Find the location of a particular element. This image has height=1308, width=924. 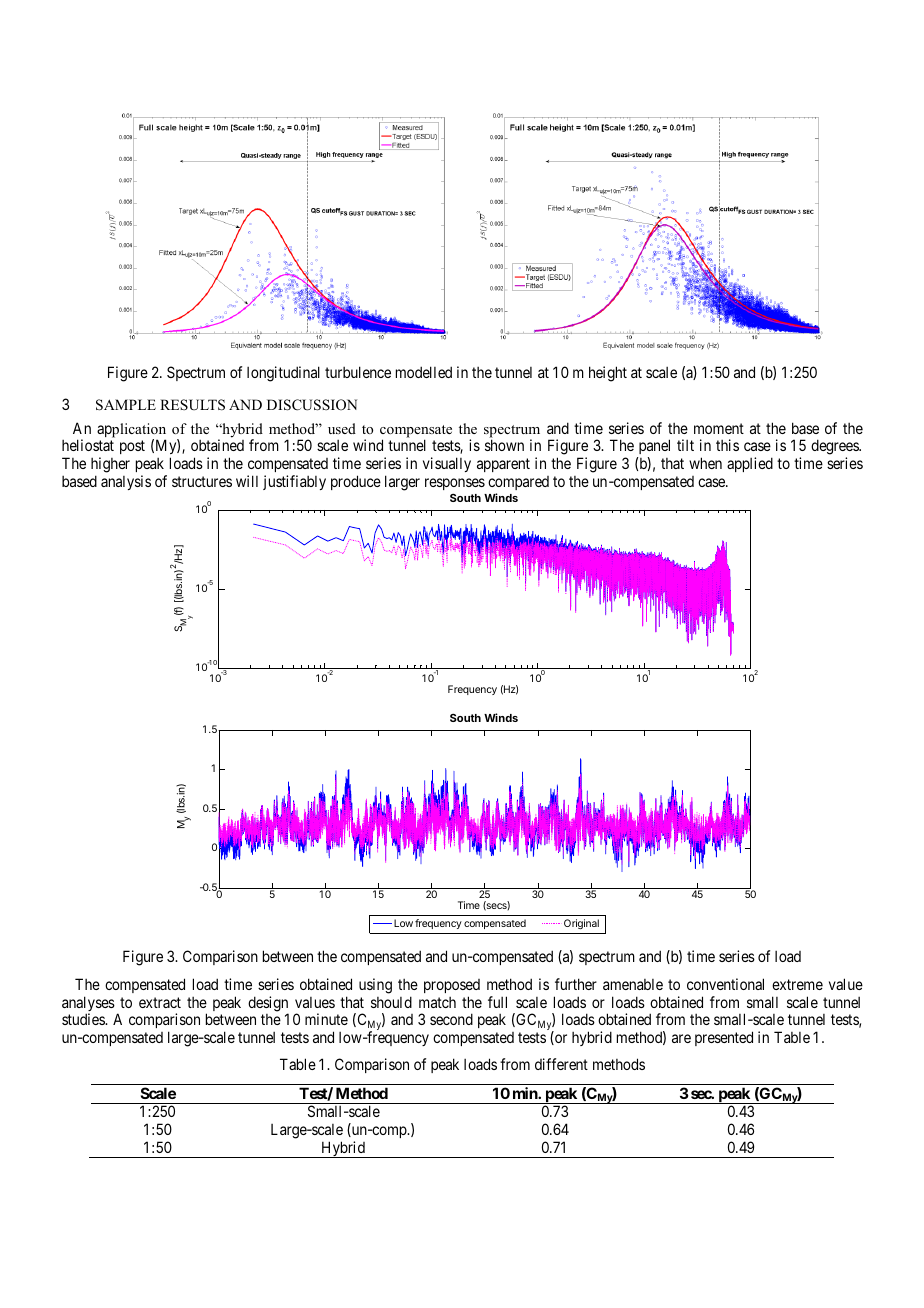

proposed is located at coordinates (452, 986).
